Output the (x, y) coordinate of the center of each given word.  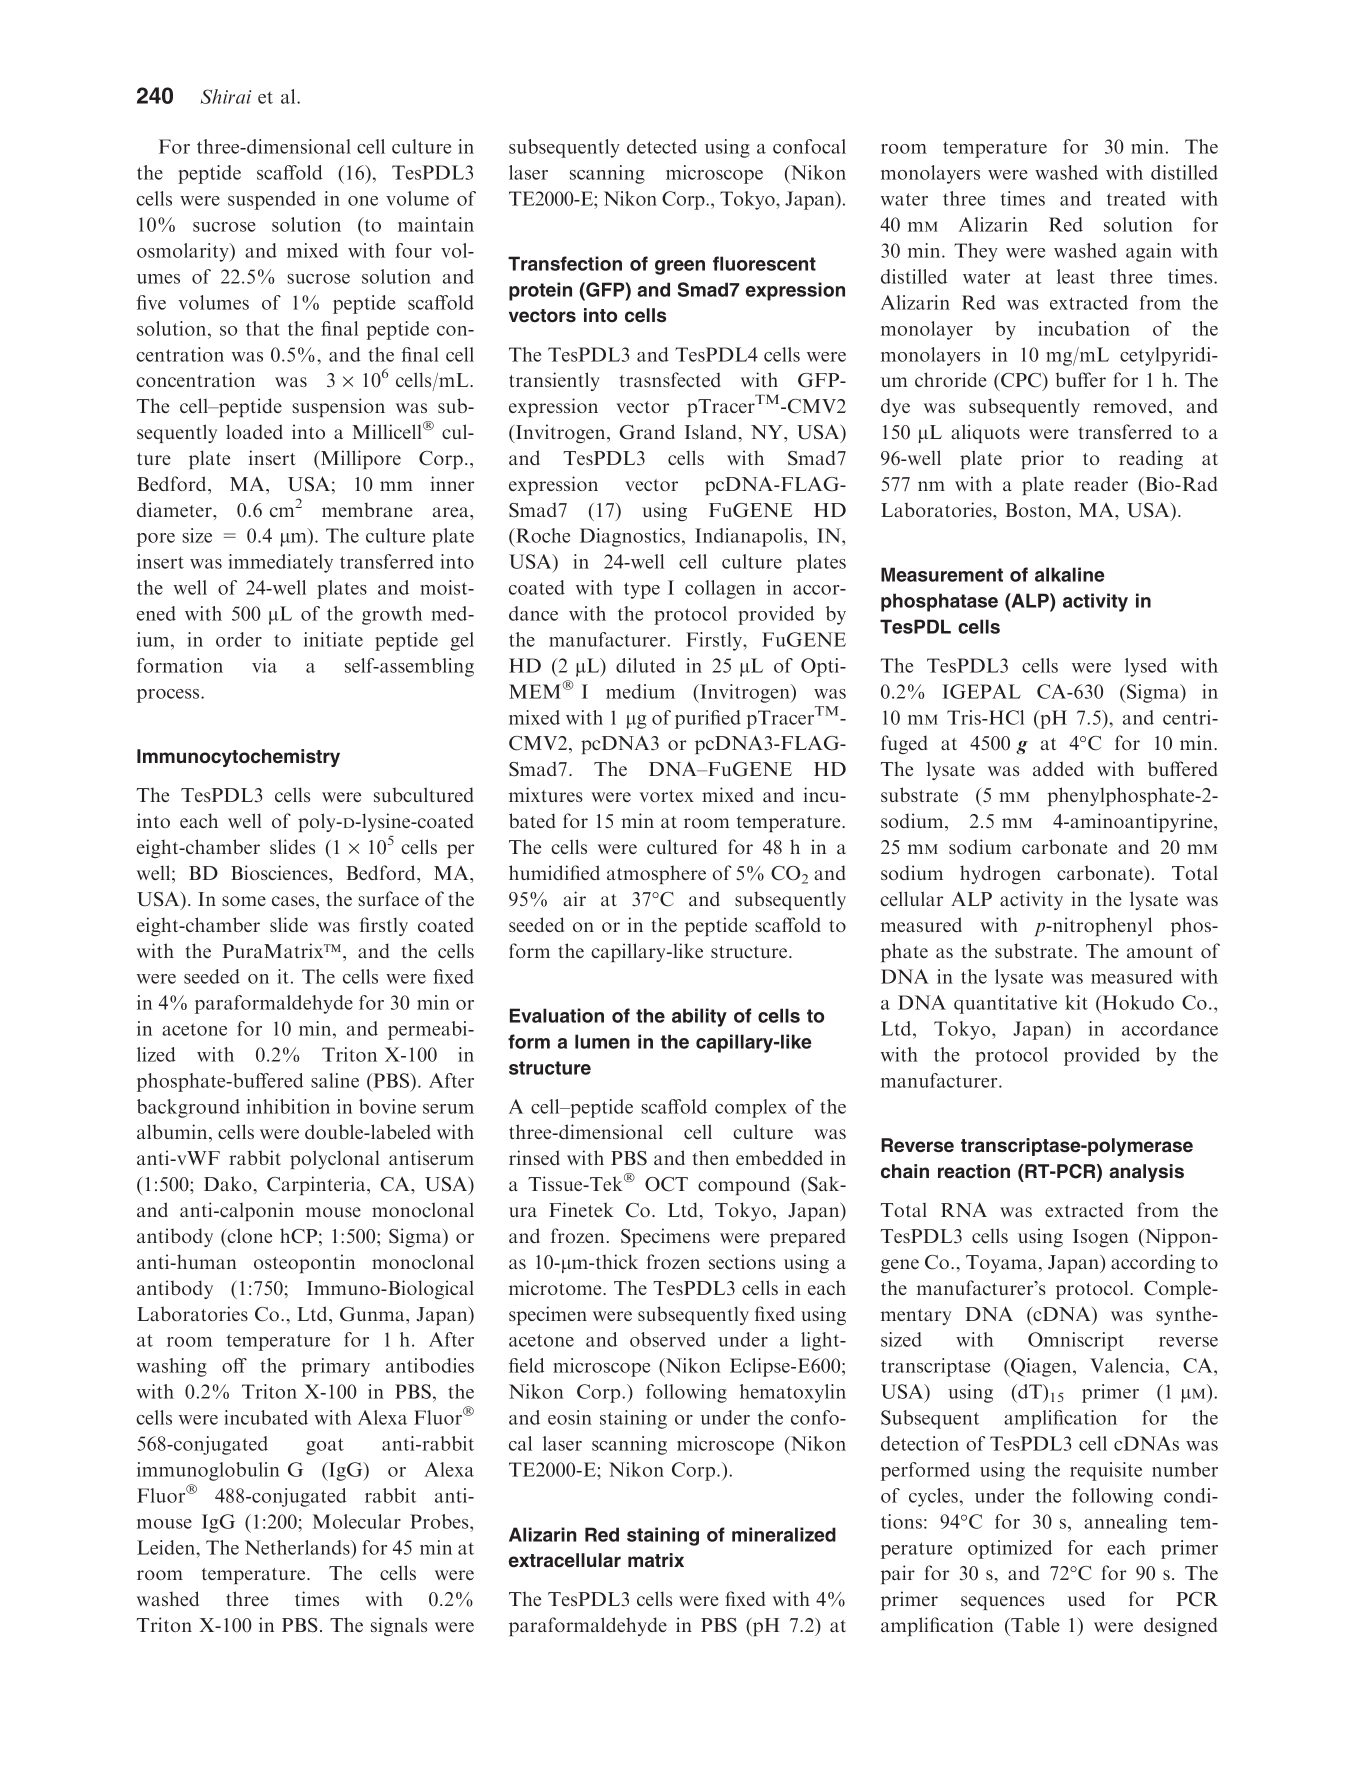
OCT (666, 1184)
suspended (272, 200)
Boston (1037, 510)
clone (248, 1237)
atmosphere (656, 874)
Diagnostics (630, 537)
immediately (280, 563)
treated (1136, 198)
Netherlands (298, 1547)
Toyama (1003, 1264)
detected (662, 146)
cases (294, 901)
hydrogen (1000, 874)
